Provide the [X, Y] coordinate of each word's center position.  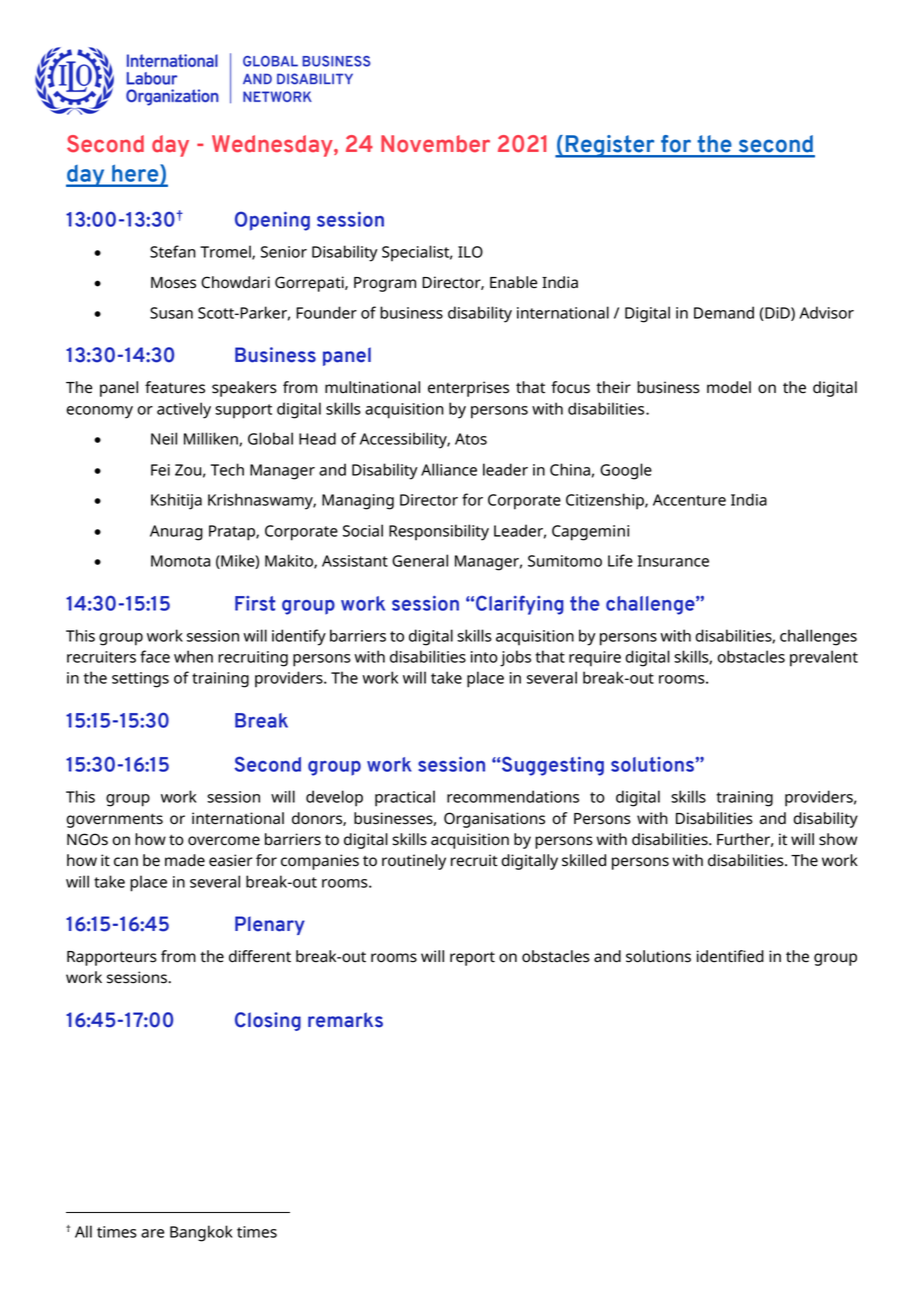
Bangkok [201, 1233]
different [260, 956]
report [472, 959]
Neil [164, 438]
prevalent [824, 658]
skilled [584, 860]
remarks [345, 1020]
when [193, 656]
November [435, 144]
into [484, 657]
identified [730, 956]
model [729, 387]
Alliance [449, 469]
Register [610, 146]
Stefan [173, 251]
